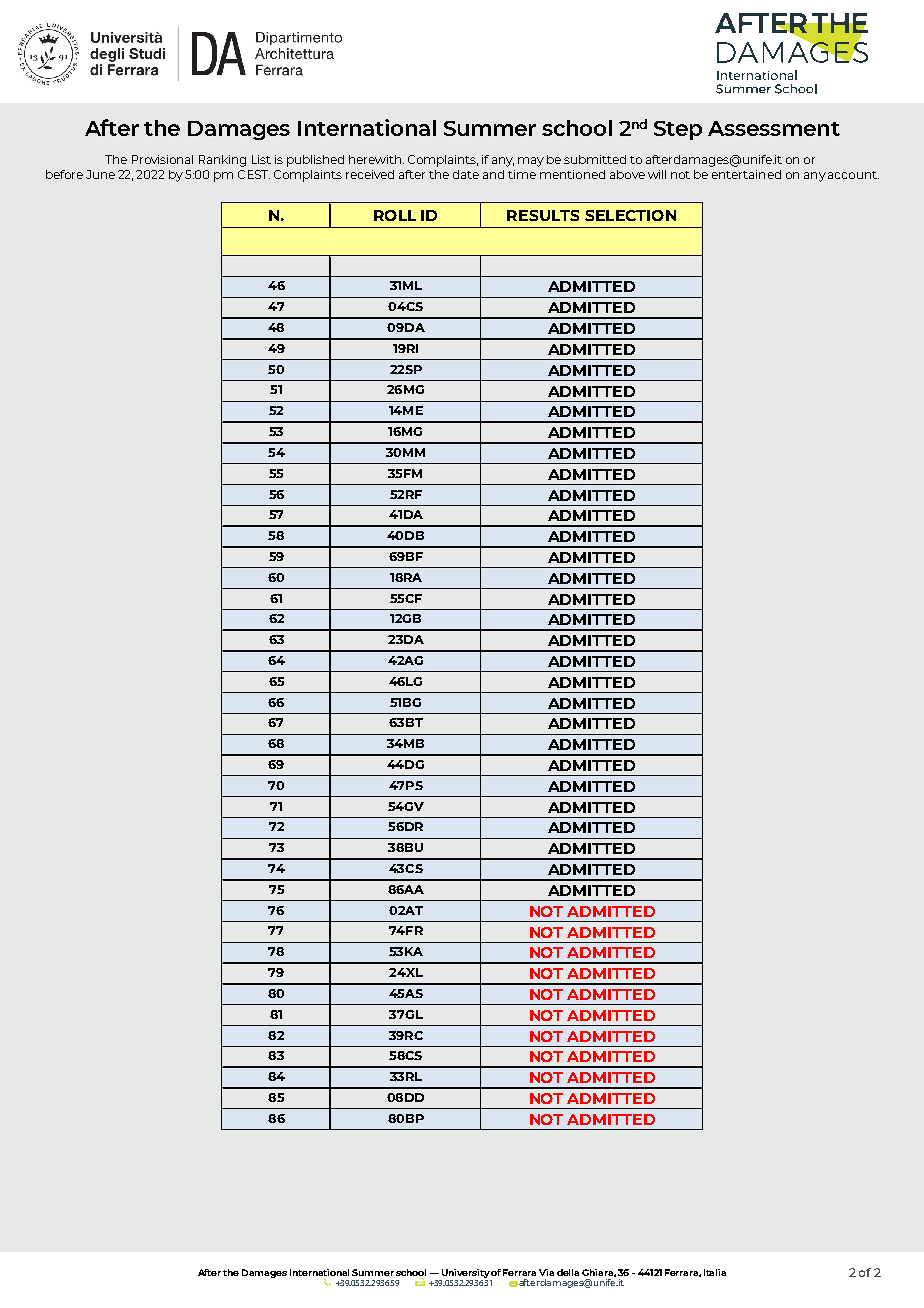 The width and height of the screenshot is (924, 1308). What do you see at coordinates (466, 174) in the screenshot?
I see `date` at bounding box center [466, 174].
